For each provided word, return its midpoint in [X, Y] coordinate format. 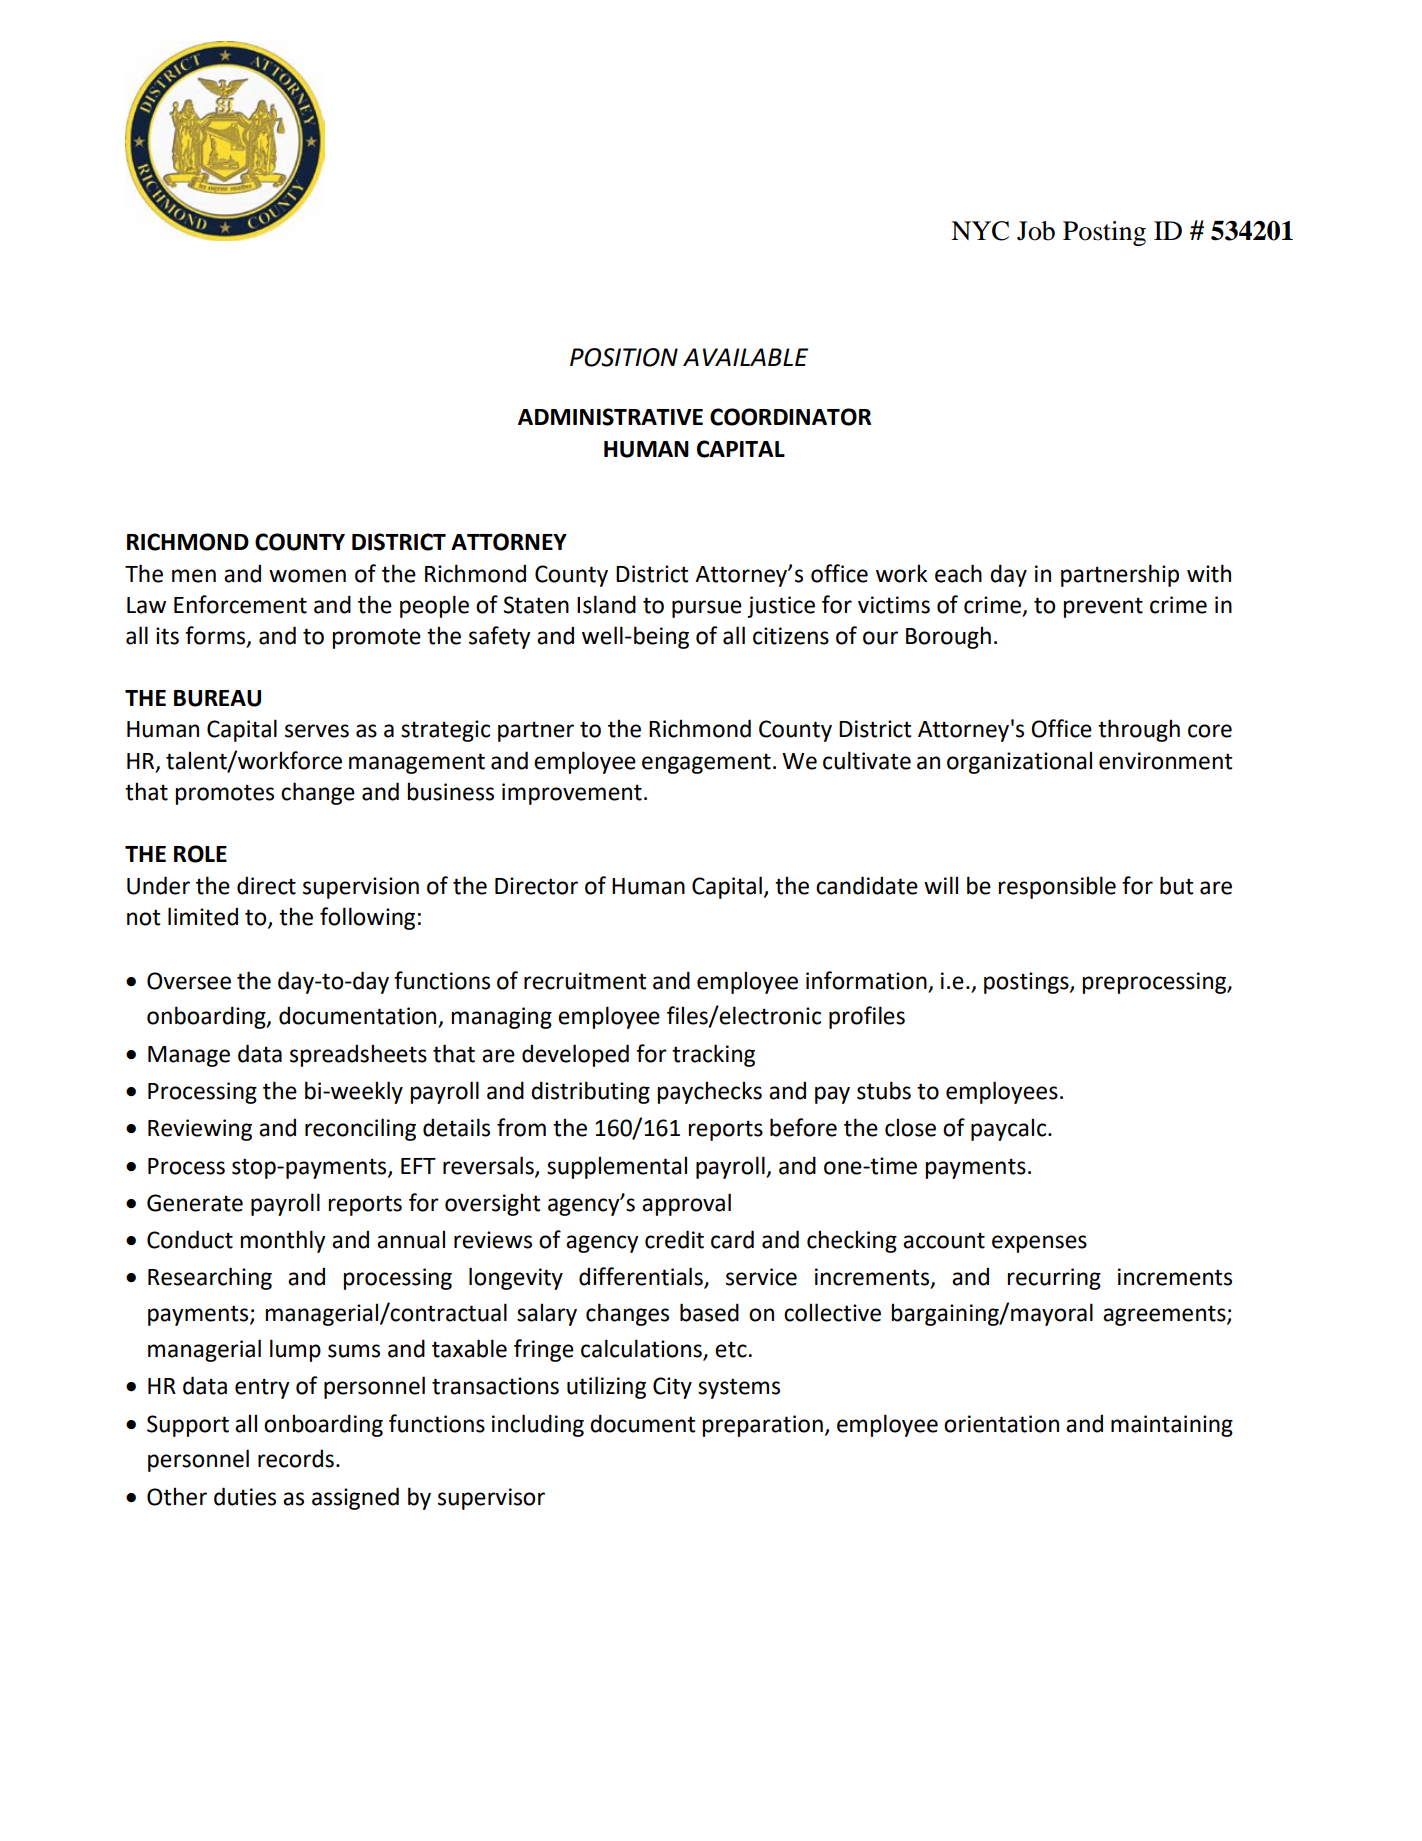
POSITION [624, 357]
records [296, 1458]
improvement [572, 794]
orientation [1001, 1424]
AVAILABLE [746, 357]
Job [1036, 231]
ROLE [200, 854]
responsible [1057, 887]
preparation [762, 1426]
